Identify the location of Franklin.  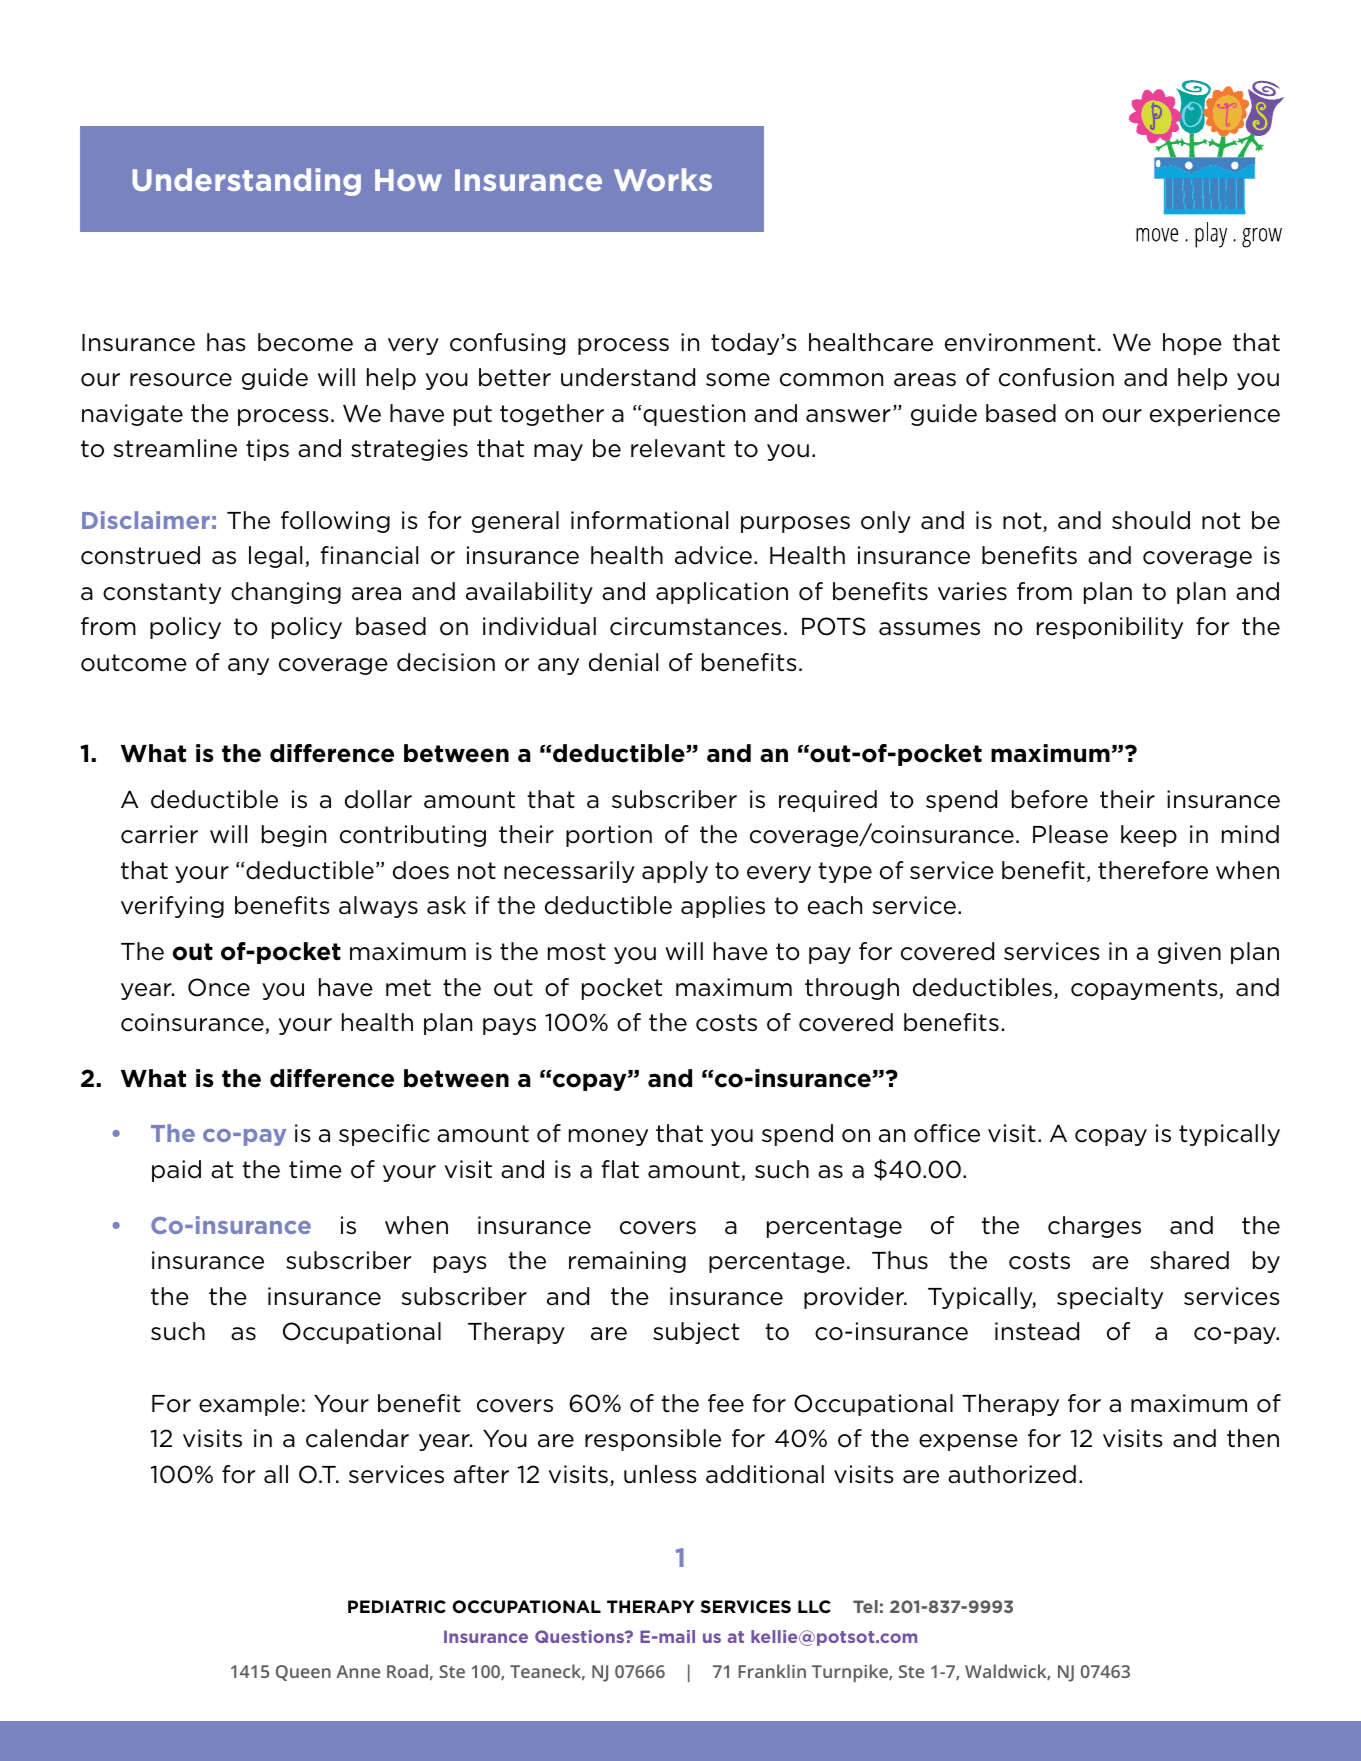
(772, 1671).
